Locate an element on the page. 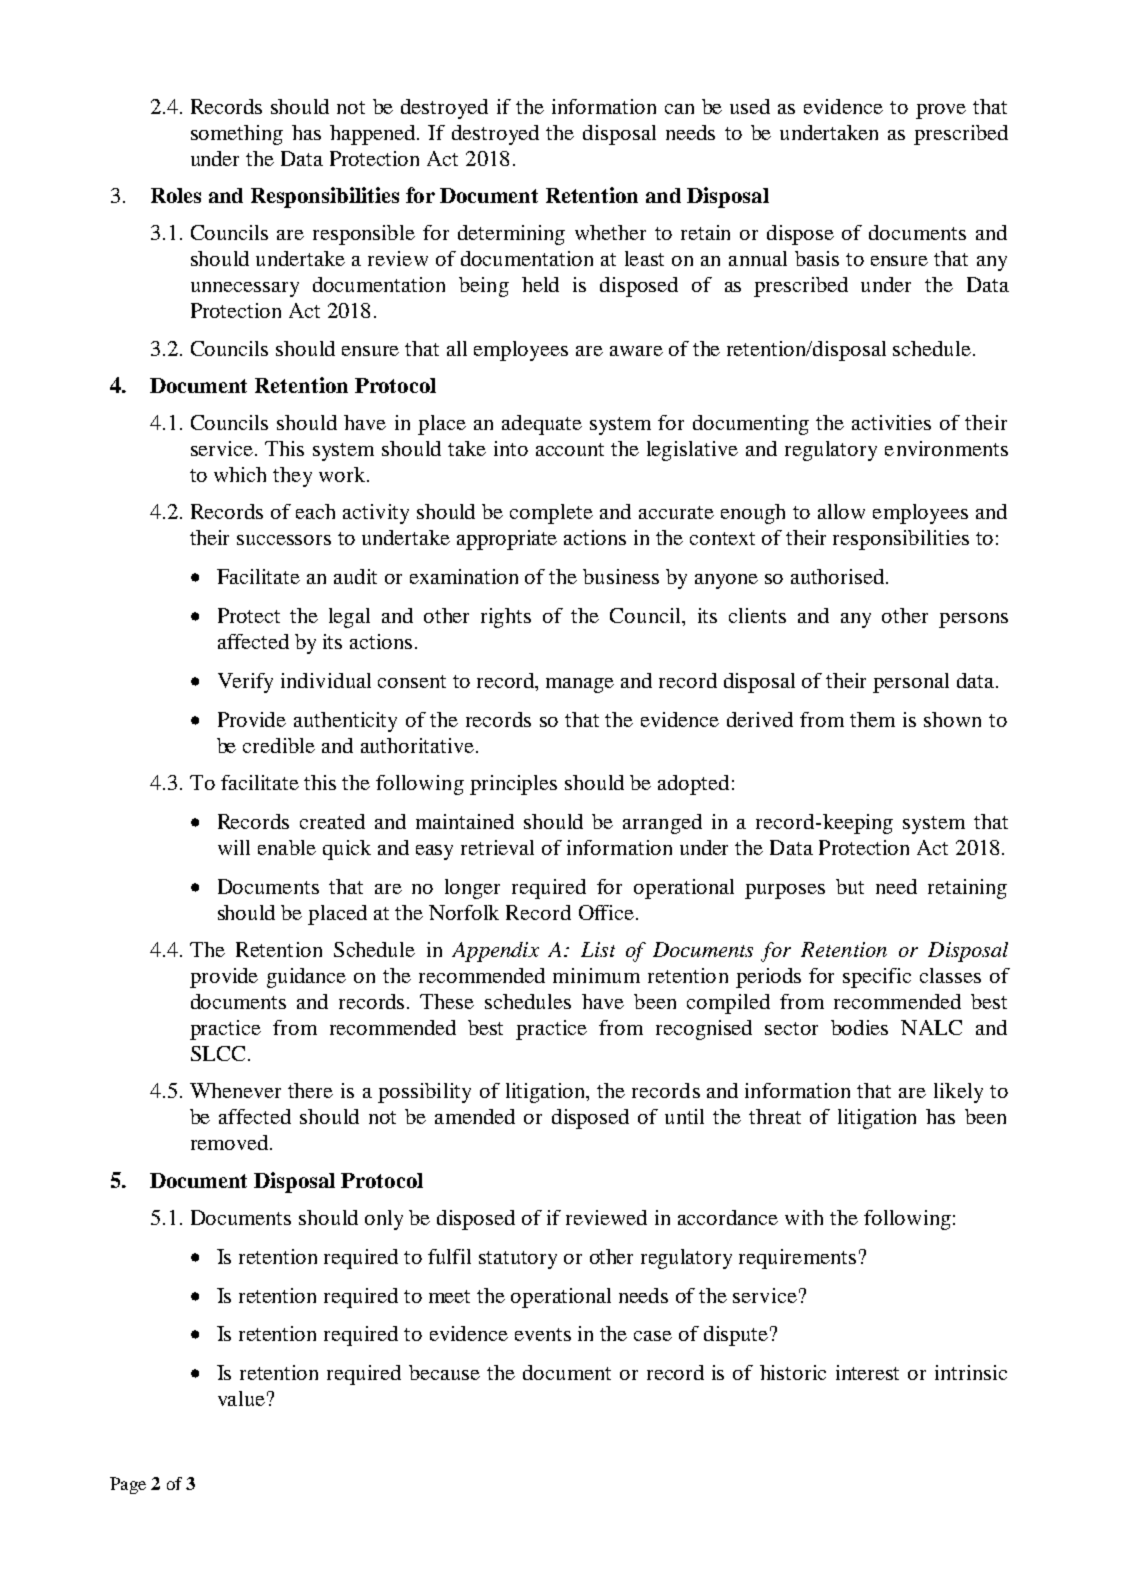 This image has width=1121, height=1584. principles is located at coordinates (513, 785).
